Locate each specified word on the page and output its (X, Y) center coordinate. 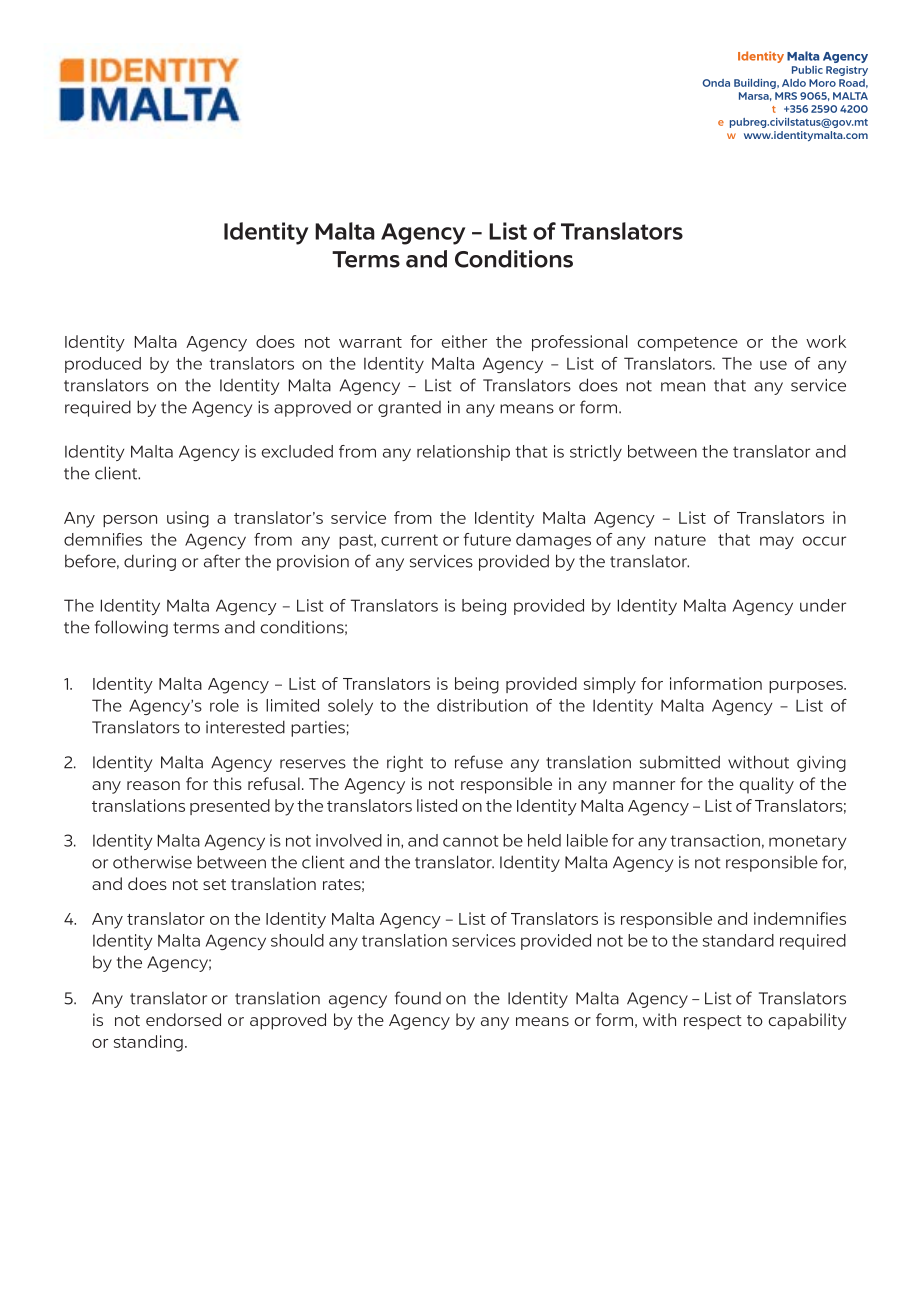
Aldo (794, 83)
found (418, 998)
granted (409, 409)
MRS (786, 96)
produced (103, 365)
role (224, 705)
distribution (482, 705)
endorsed (183, 1019)
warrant (370, 342)
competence (688, 344)
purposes (807, 687)
